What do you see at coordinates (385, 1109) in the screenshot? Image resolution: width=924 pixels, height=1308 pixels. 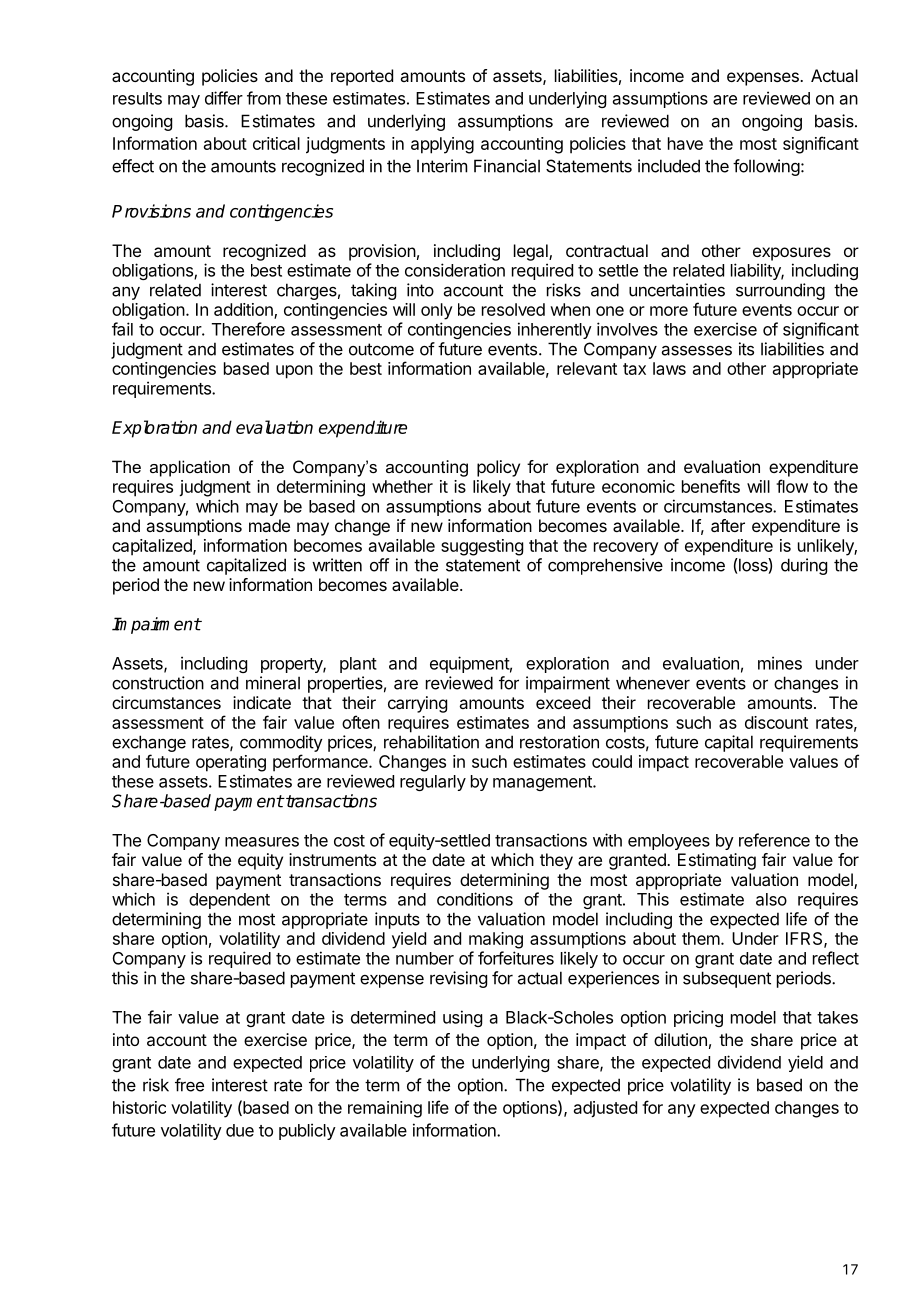 I see `remaining` at bounding box center [385, 1109].
